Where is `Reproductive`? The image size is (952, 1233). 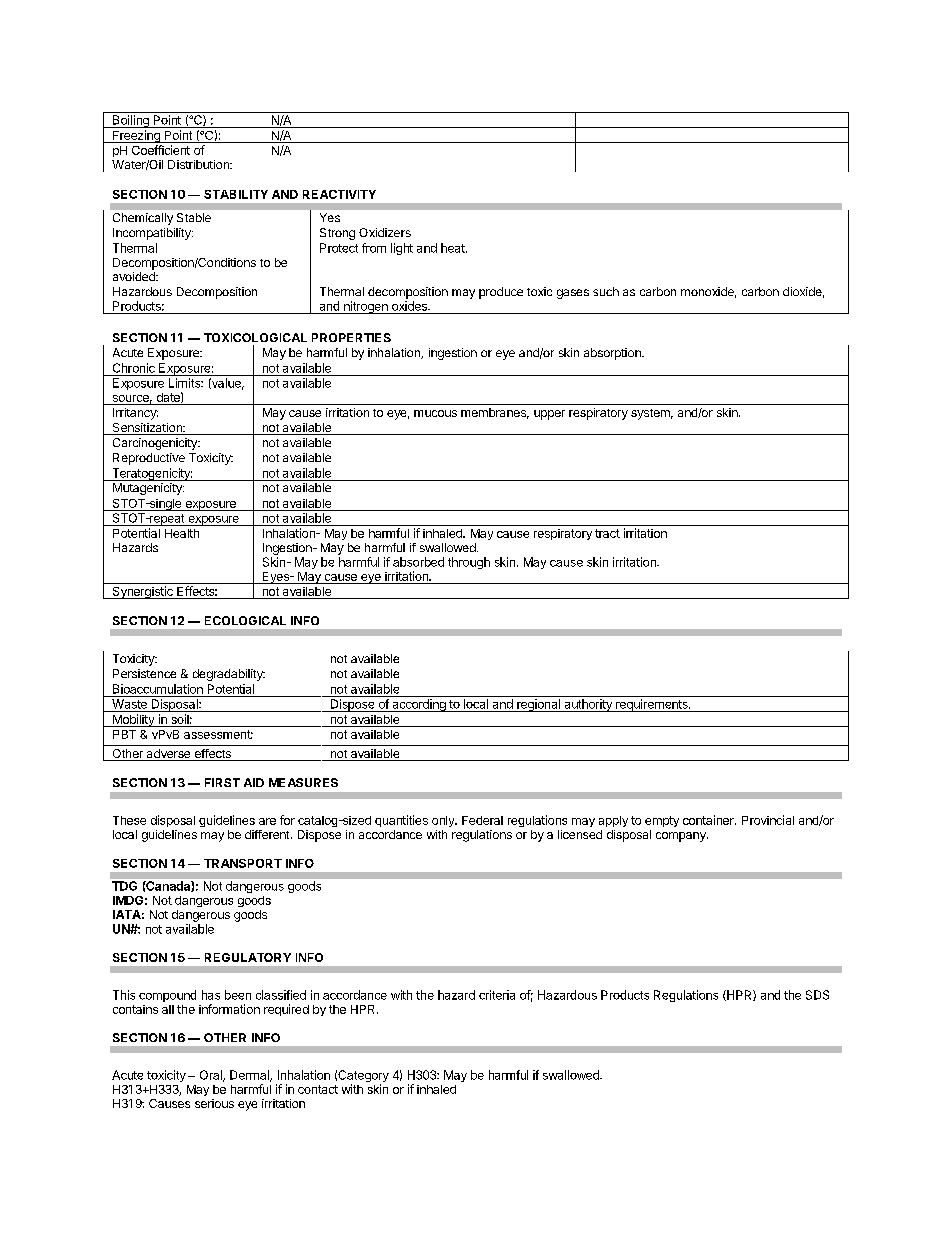
Reproductive is located at coordinates (149, 459).
